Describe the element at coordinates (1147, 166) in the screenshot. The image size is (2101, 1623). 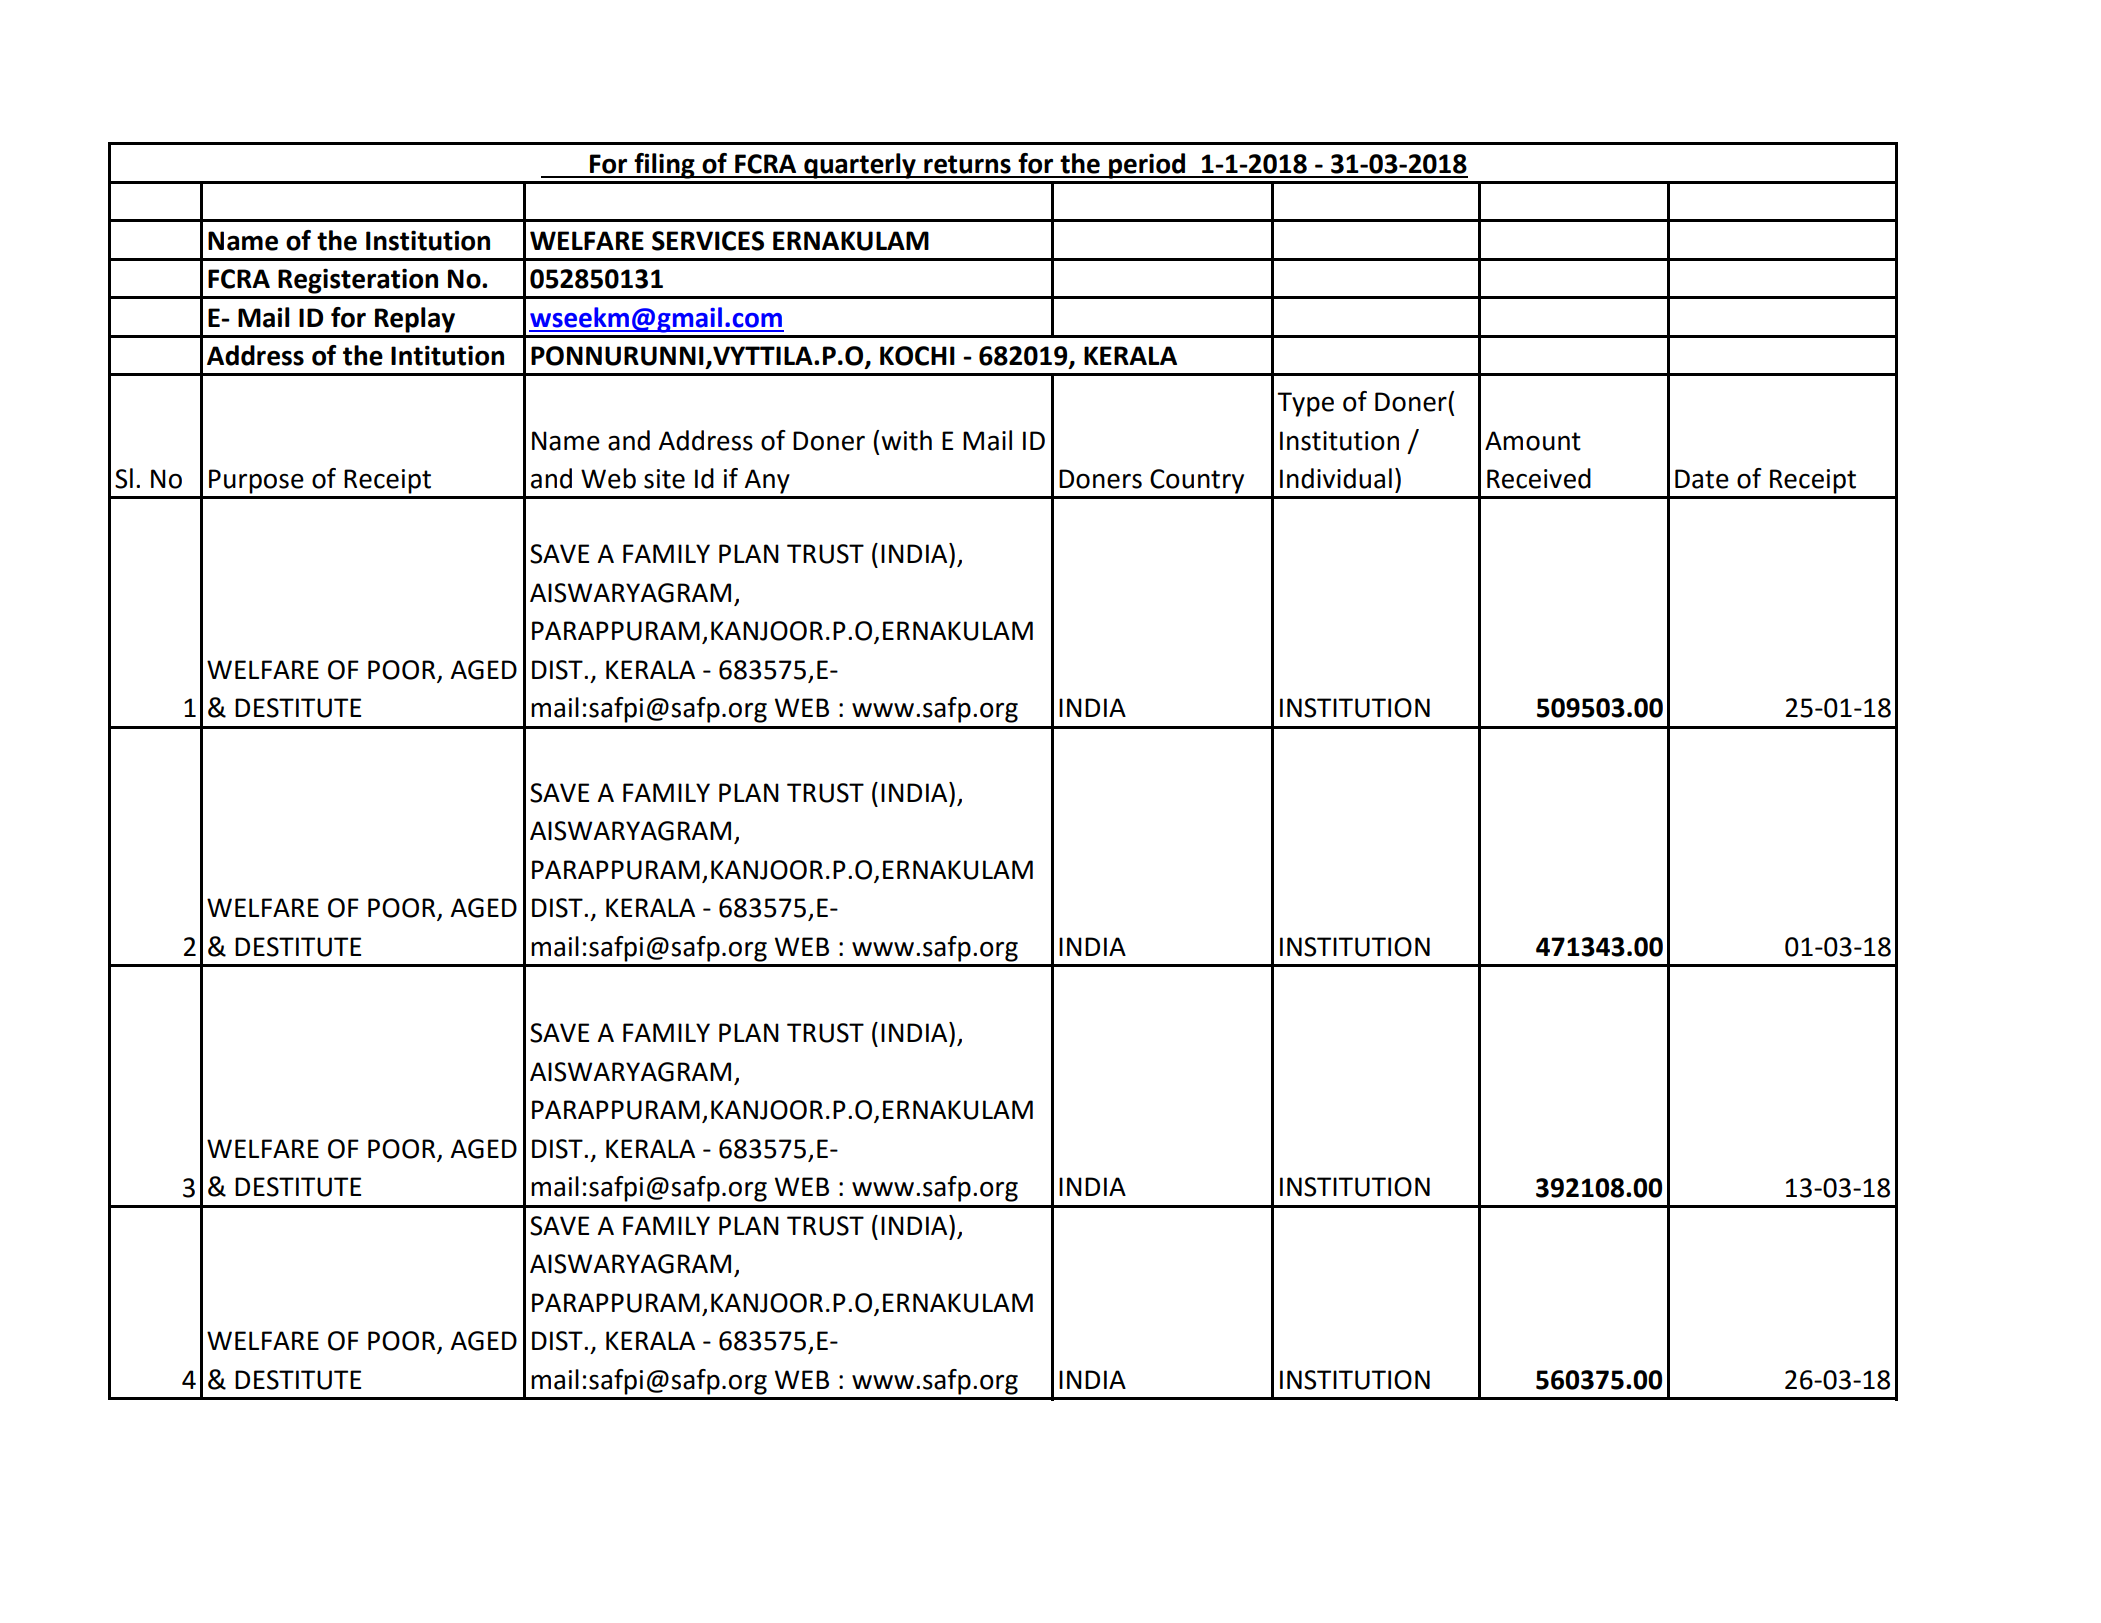
I see `period` at that location.
